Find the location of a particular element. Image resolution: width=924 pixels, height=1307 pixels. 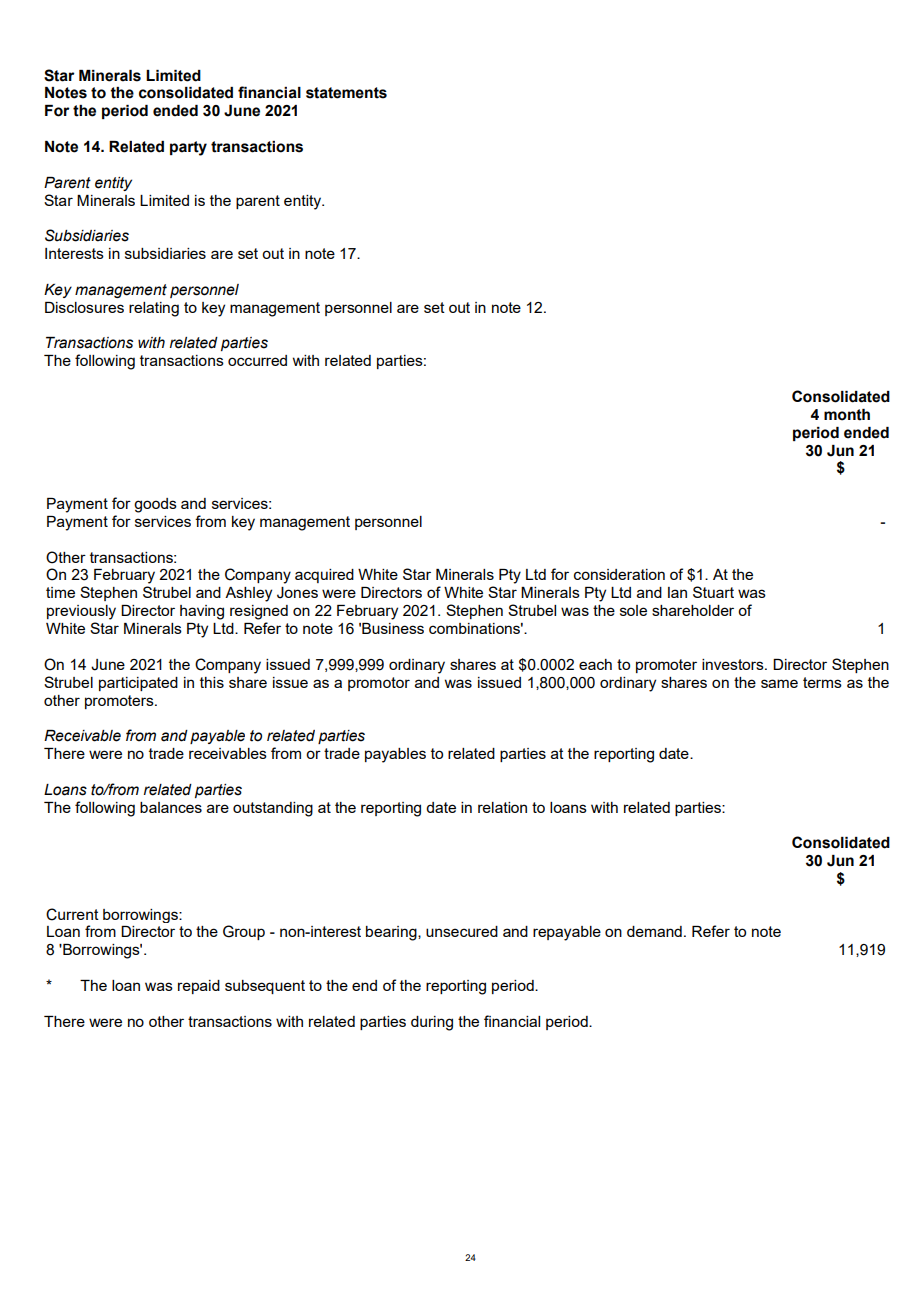

month is located at coordinates (847, 415).
